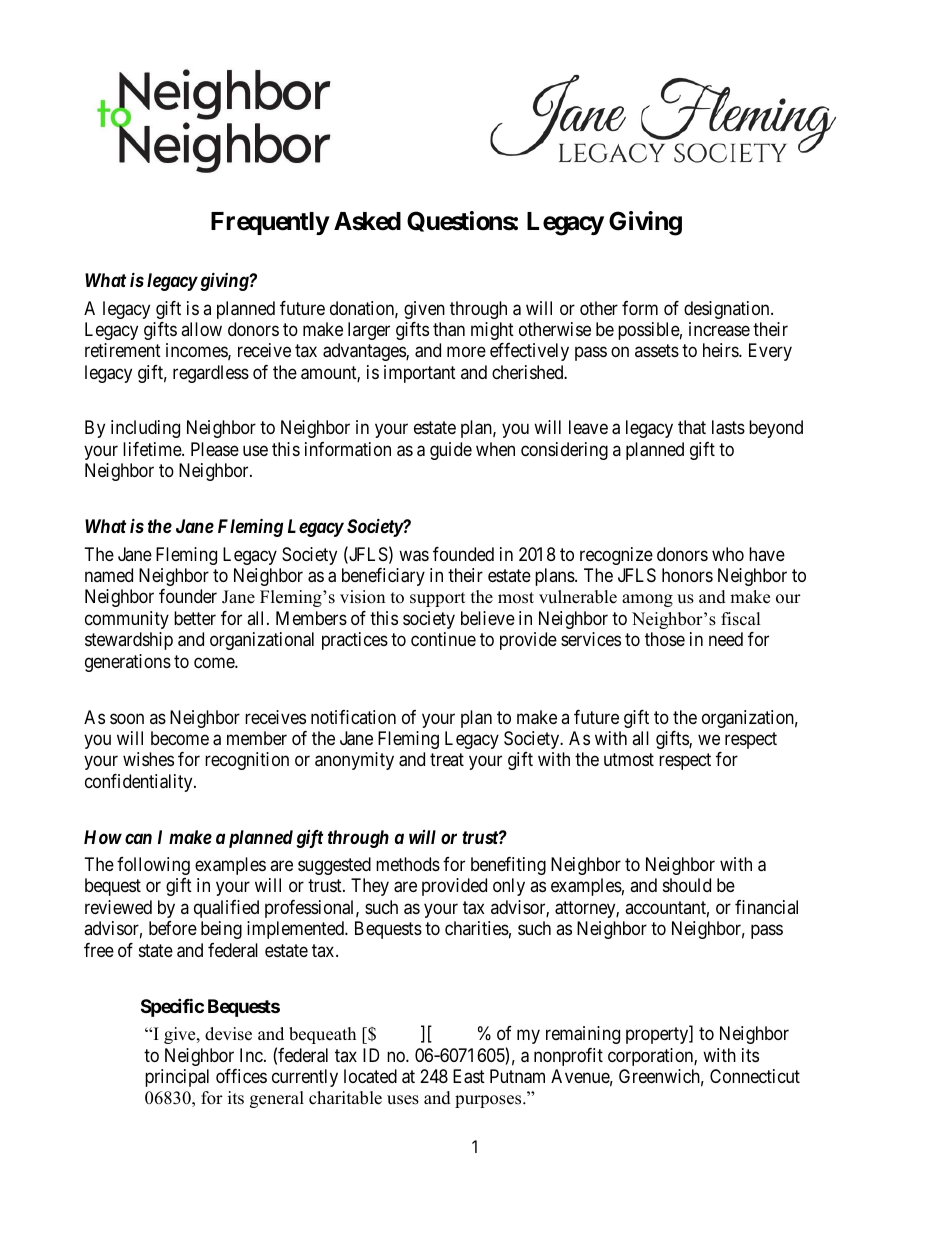 This screenshot has height=1233, width=952. What do you see at coordinates (665, 639) in the screenshot?
I see `those` at bounding box center [665, 639].
